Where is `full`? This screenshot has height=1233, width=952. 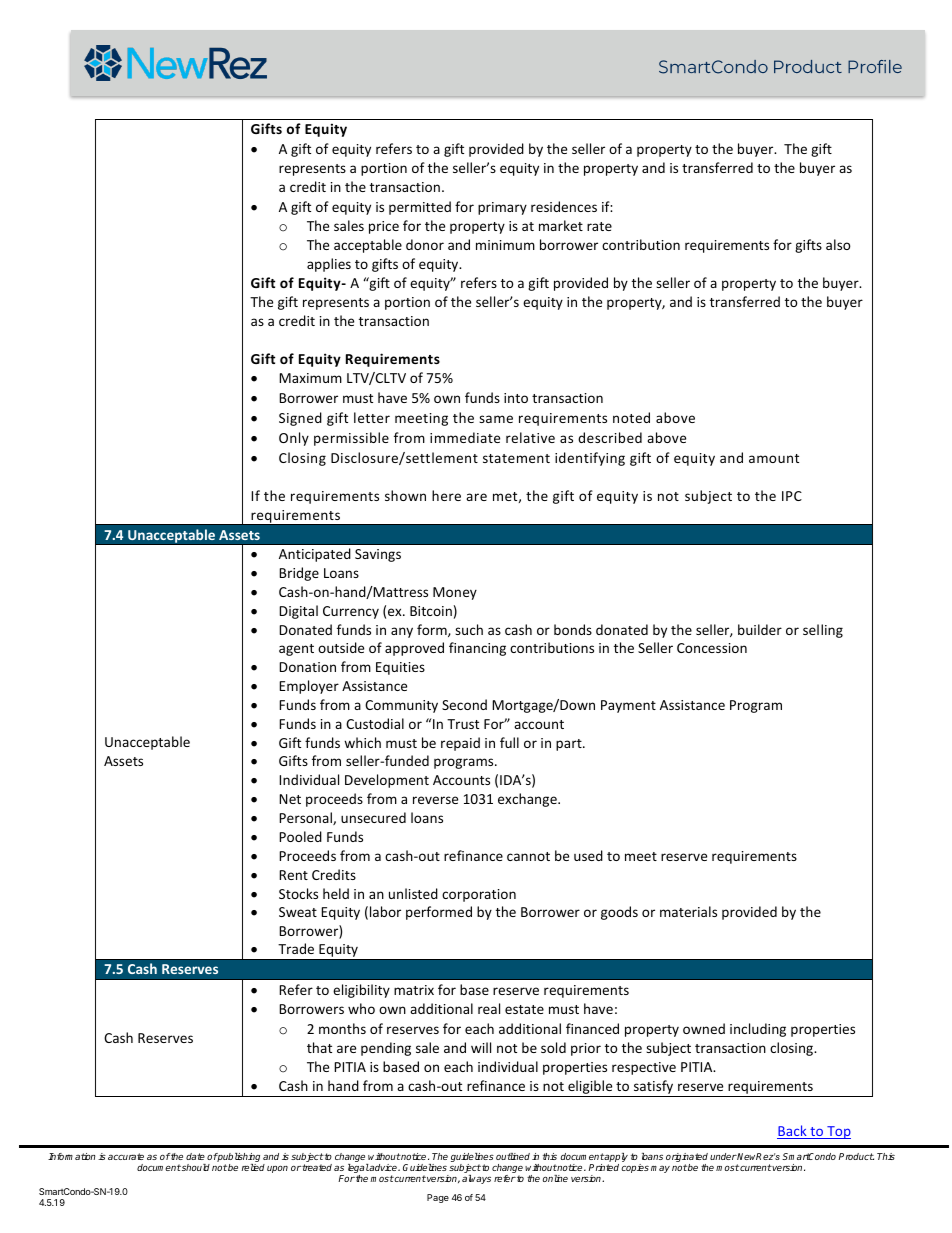
full is located at coordinates (509, 742).
